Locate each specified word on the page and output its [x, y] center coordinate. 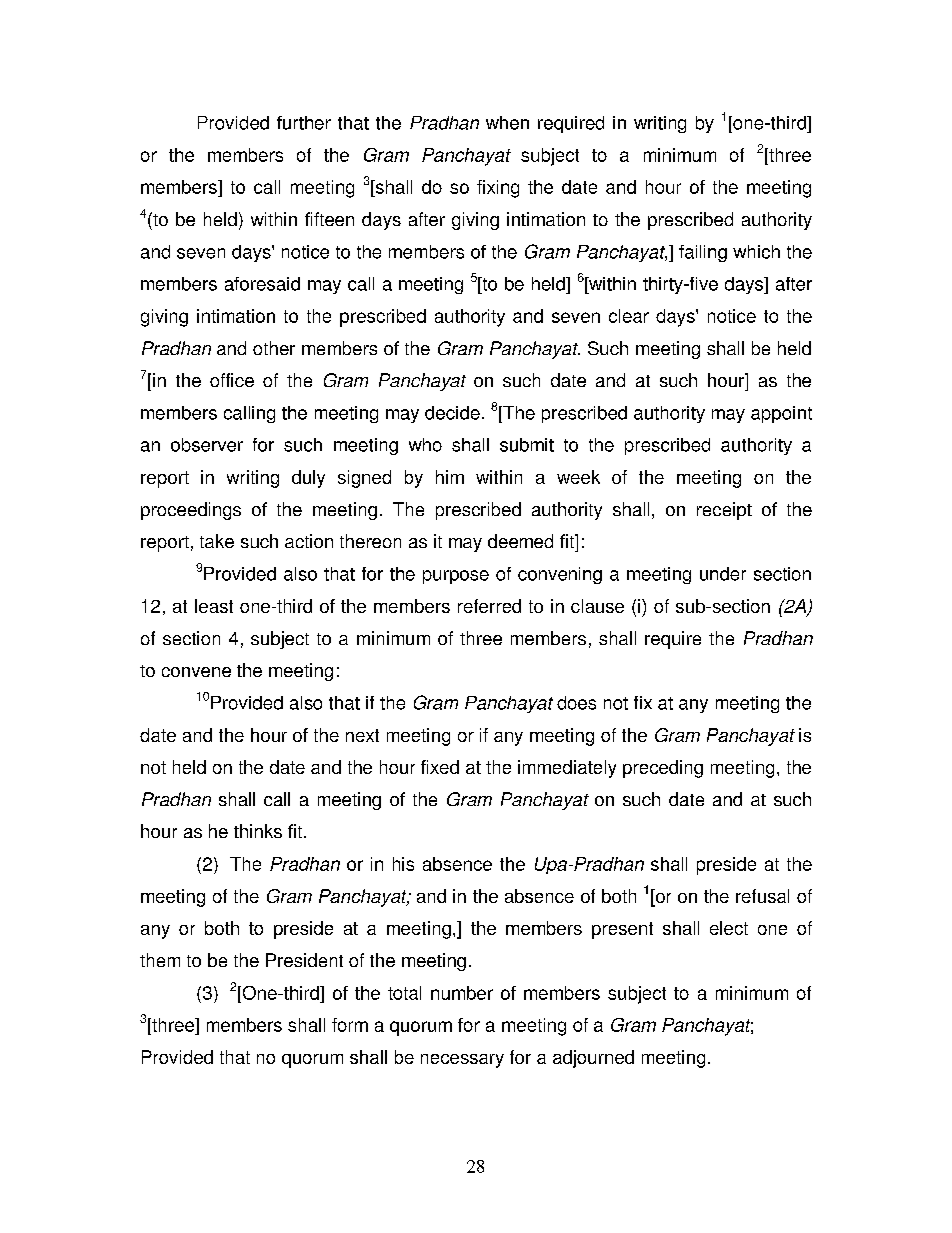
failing [703, 253]
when [507, 123]
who [425, 445]
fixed [440, 767]
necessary [462, 1061]
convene [196, 672]
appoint [781, 414]
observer [207, 445]
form [350, 1025]
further [304, 123]
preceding [663, 769]
